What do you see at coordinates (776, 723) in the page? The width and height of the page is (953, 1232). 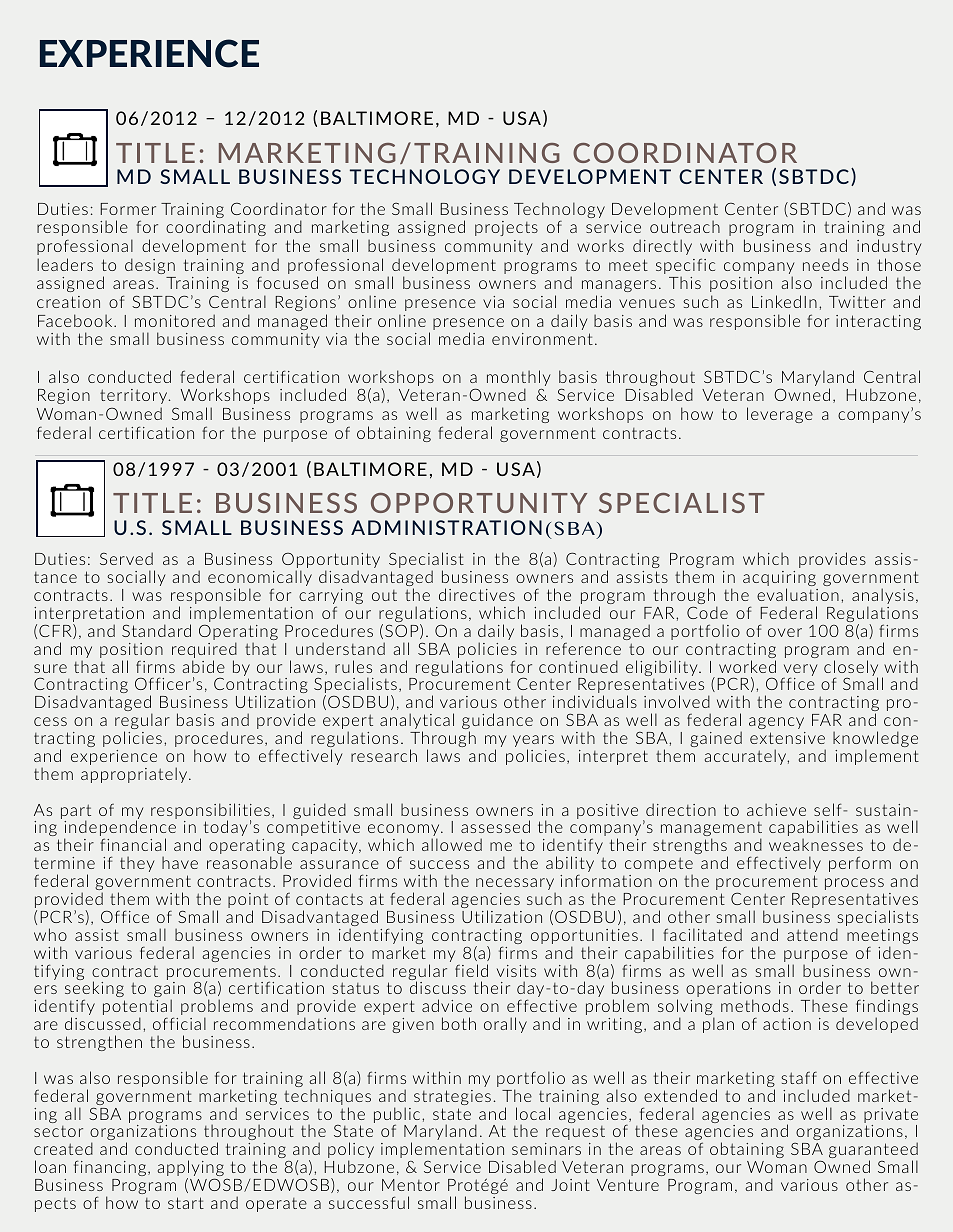 I see `agency` at bounding box center [776, 723].
